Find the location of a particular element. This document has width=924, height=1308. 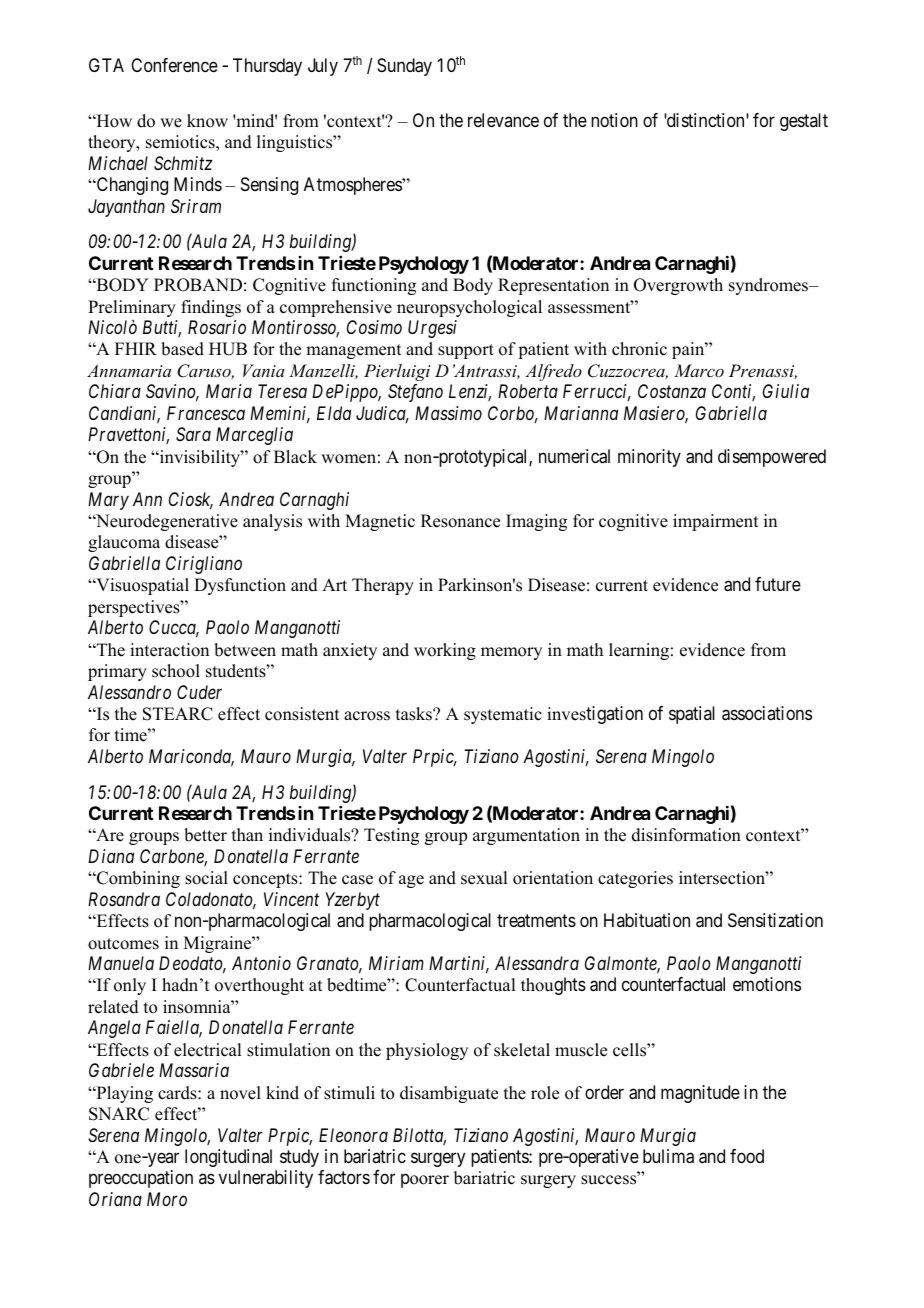

relevance is located at coordinates (503, 120).
